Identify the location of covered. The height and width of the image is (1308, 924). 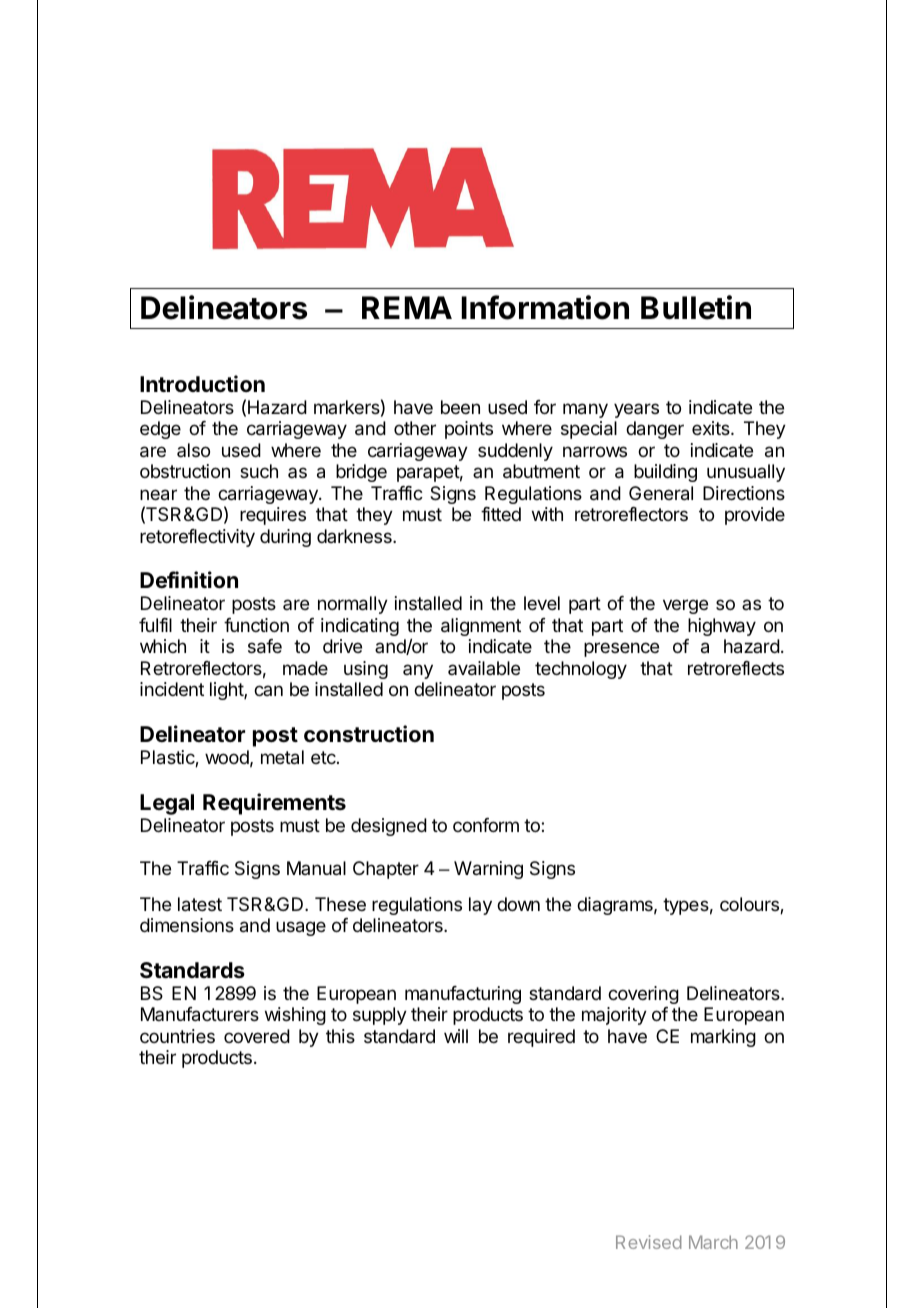
(257, 1036).
